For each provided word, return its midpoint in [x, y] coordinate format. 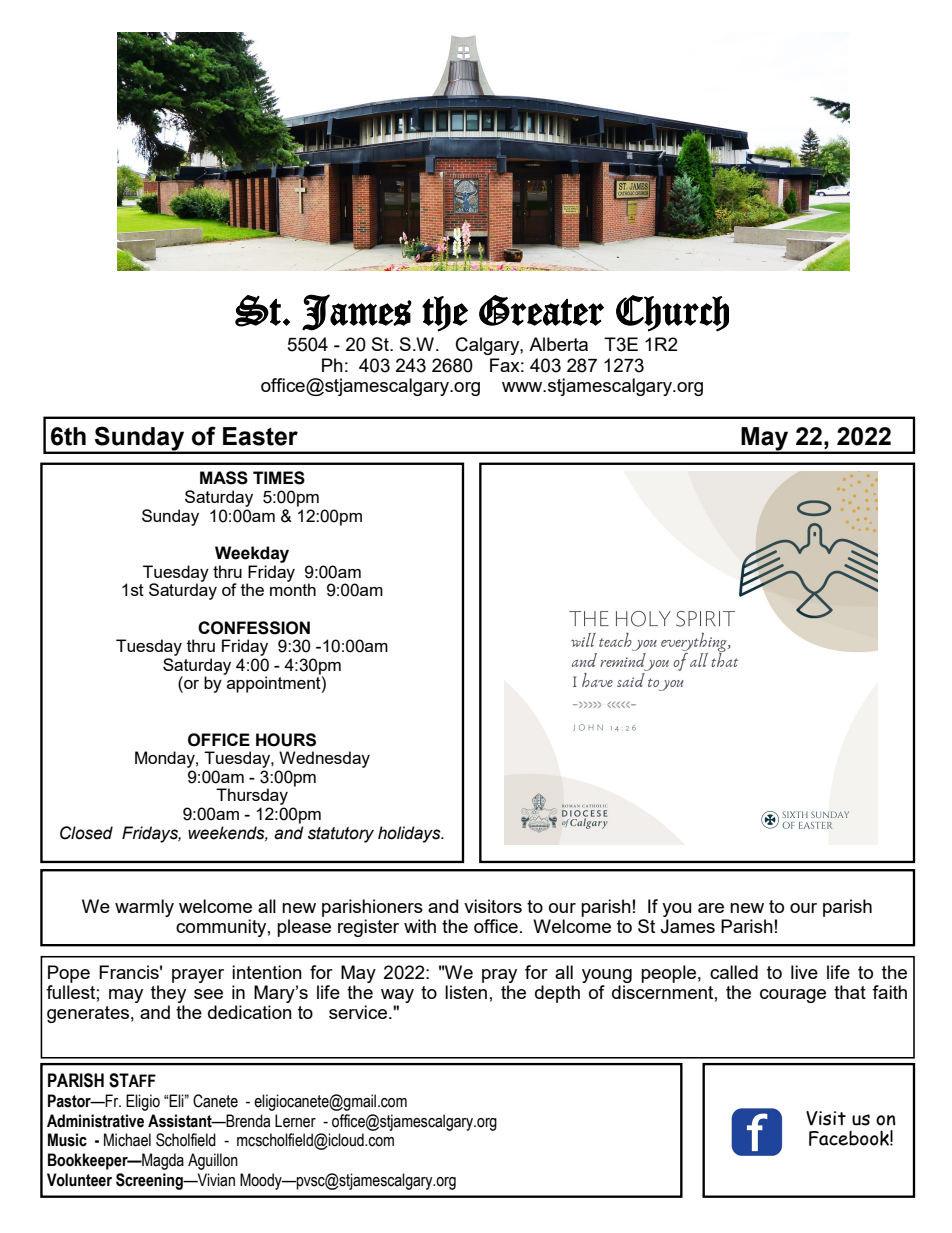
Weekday [252, 554]
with [420, 926]
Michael [127, 1140]
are [711, 908]
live [804, 972]
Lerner [295, 1121]
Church [672, 313]
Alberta [558, 344]
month [293, 588]
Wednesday [324, 759]
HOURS [286, 740]
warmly [144, 908]
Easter [260, 436]
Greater [541, 310]
